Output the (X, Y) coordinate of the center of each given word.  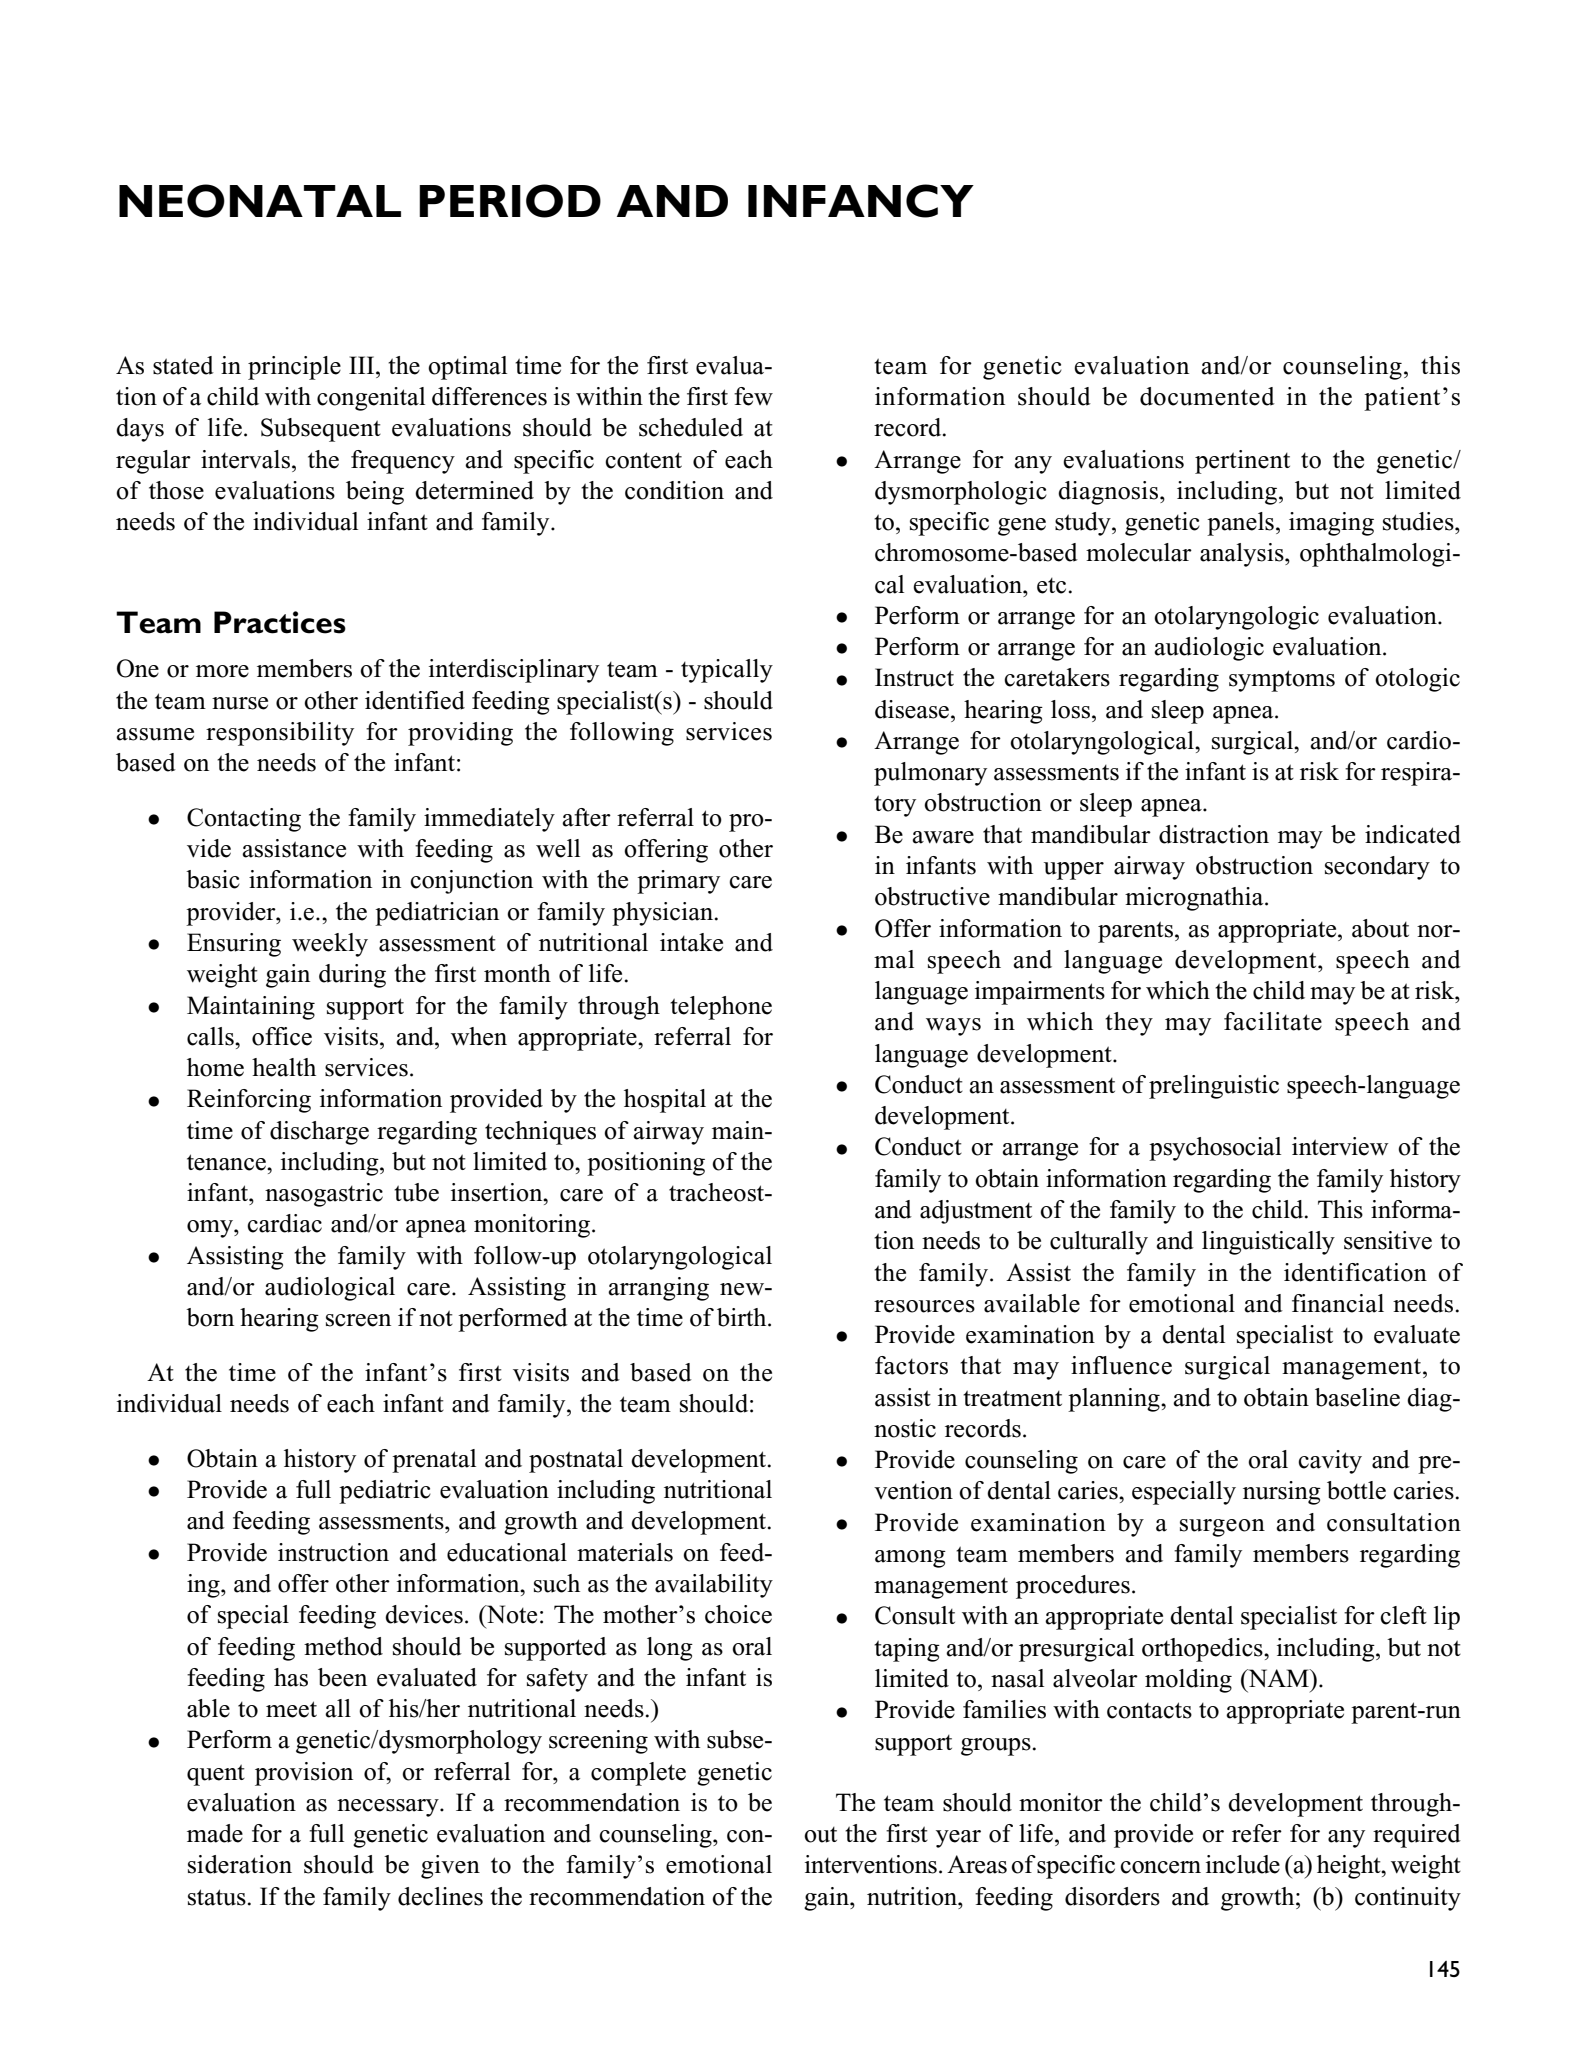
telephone (721, 1008)
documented (1207, 396)
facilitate (1273, 1021)
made (215, 1833)
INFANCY (861, 201)
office (282, 1036)
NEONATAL (260, 201)
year (958, 1839)
